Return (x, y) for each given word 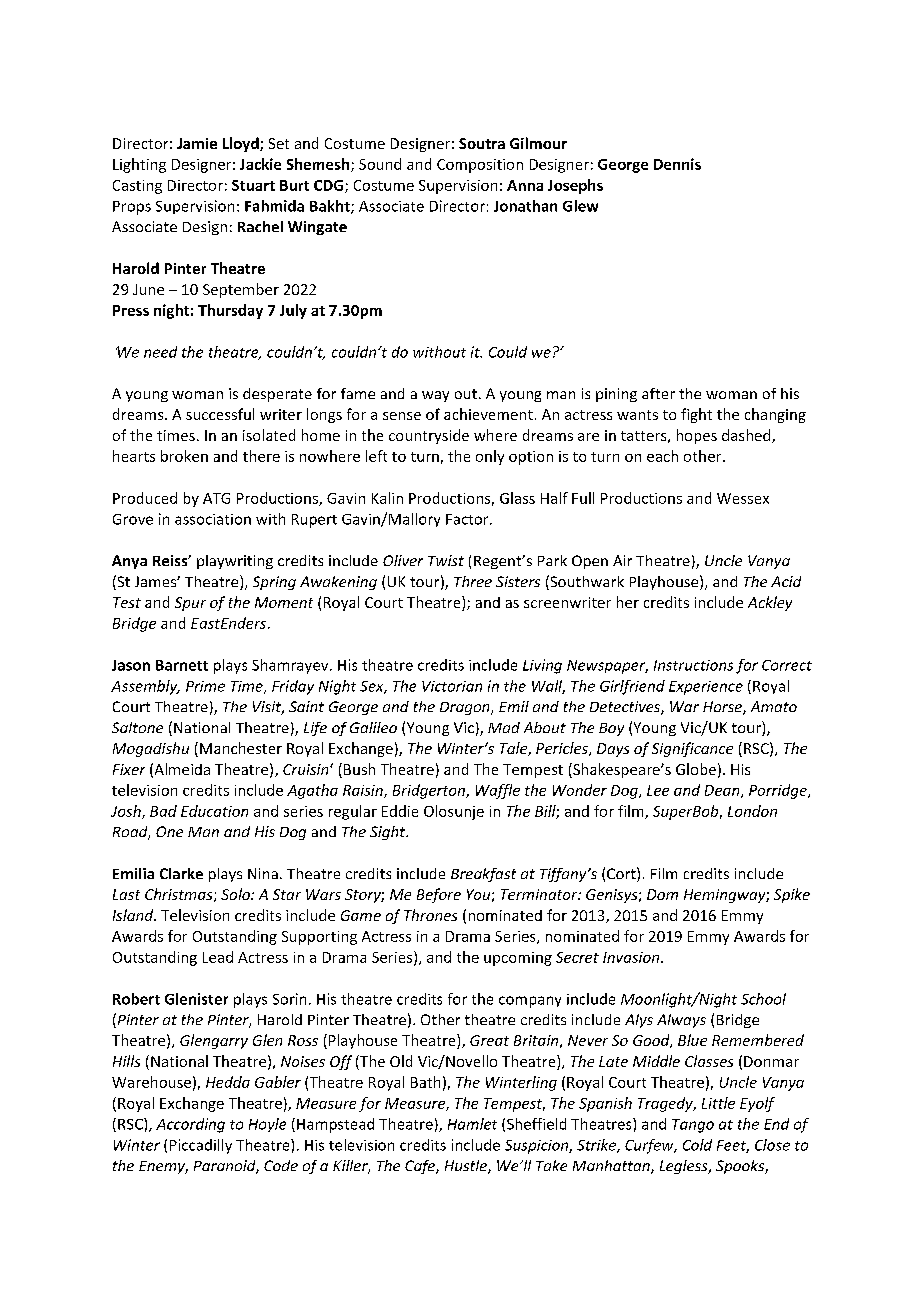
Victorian (452, 686)
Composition (480, 166)
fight (696, 415)
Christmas (180, 895)
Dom (662, 894)
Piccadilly (201, 1146)
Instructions (693, 665)
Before (439, 895)
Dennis (677, 164)
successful (220, 414)
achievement (488, 414)
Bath (425, 1082)
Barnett (182, 665)
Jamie (197, 143)
